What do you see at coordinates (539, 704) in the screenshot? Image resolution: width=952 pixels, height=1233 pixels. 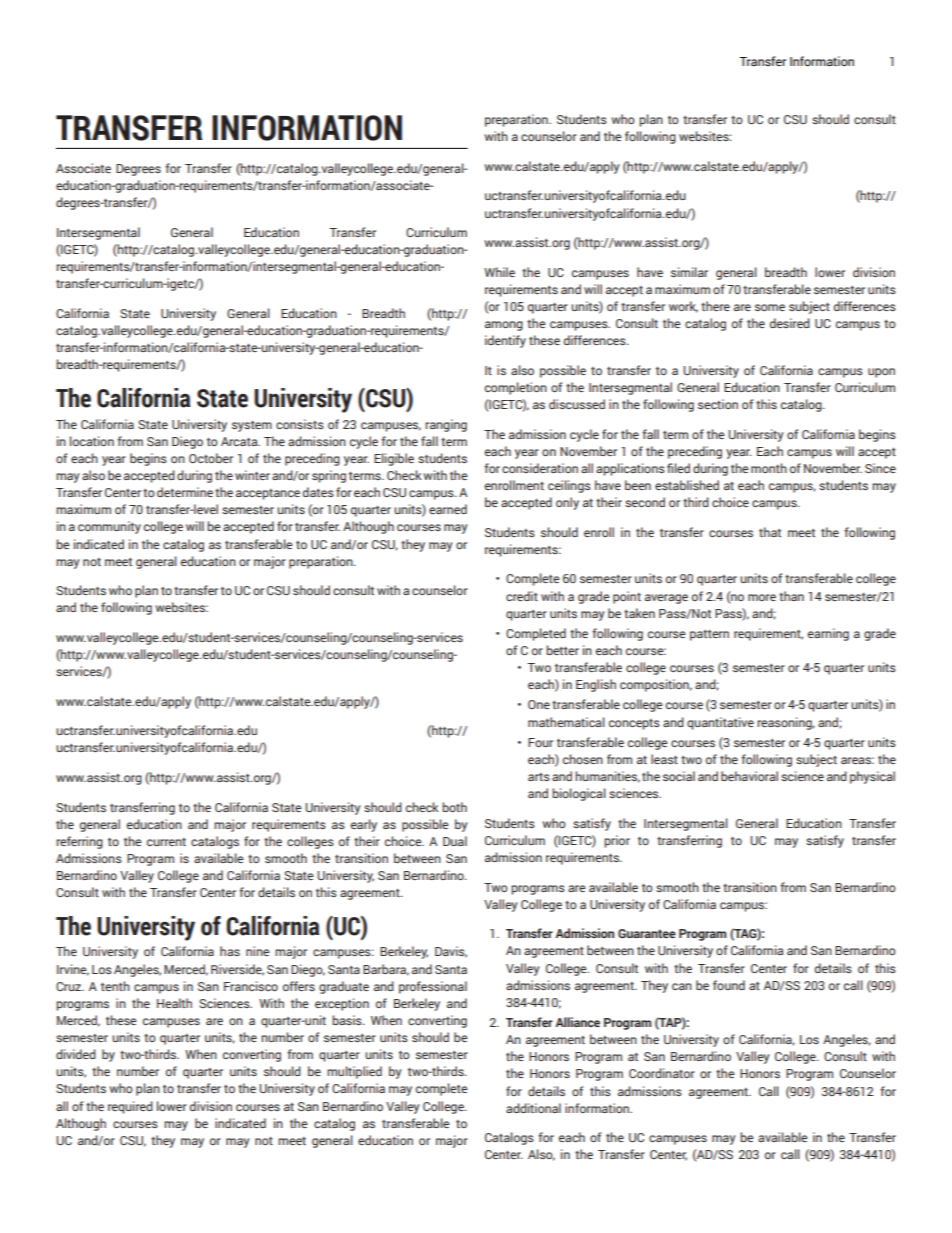 I see `One` at bounding box center [539, 704].
